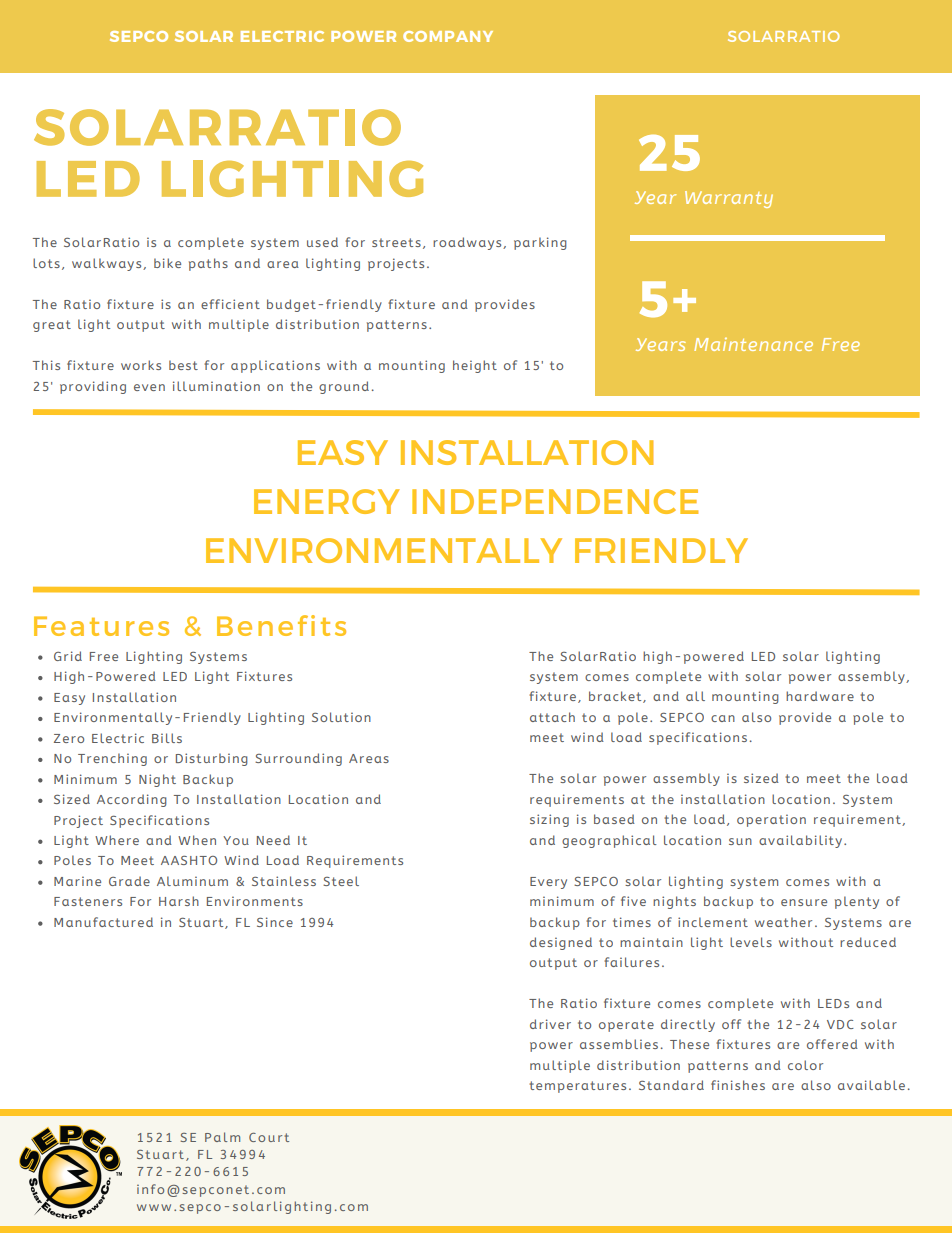  I want to click on Trenching, so click(112, 759).
